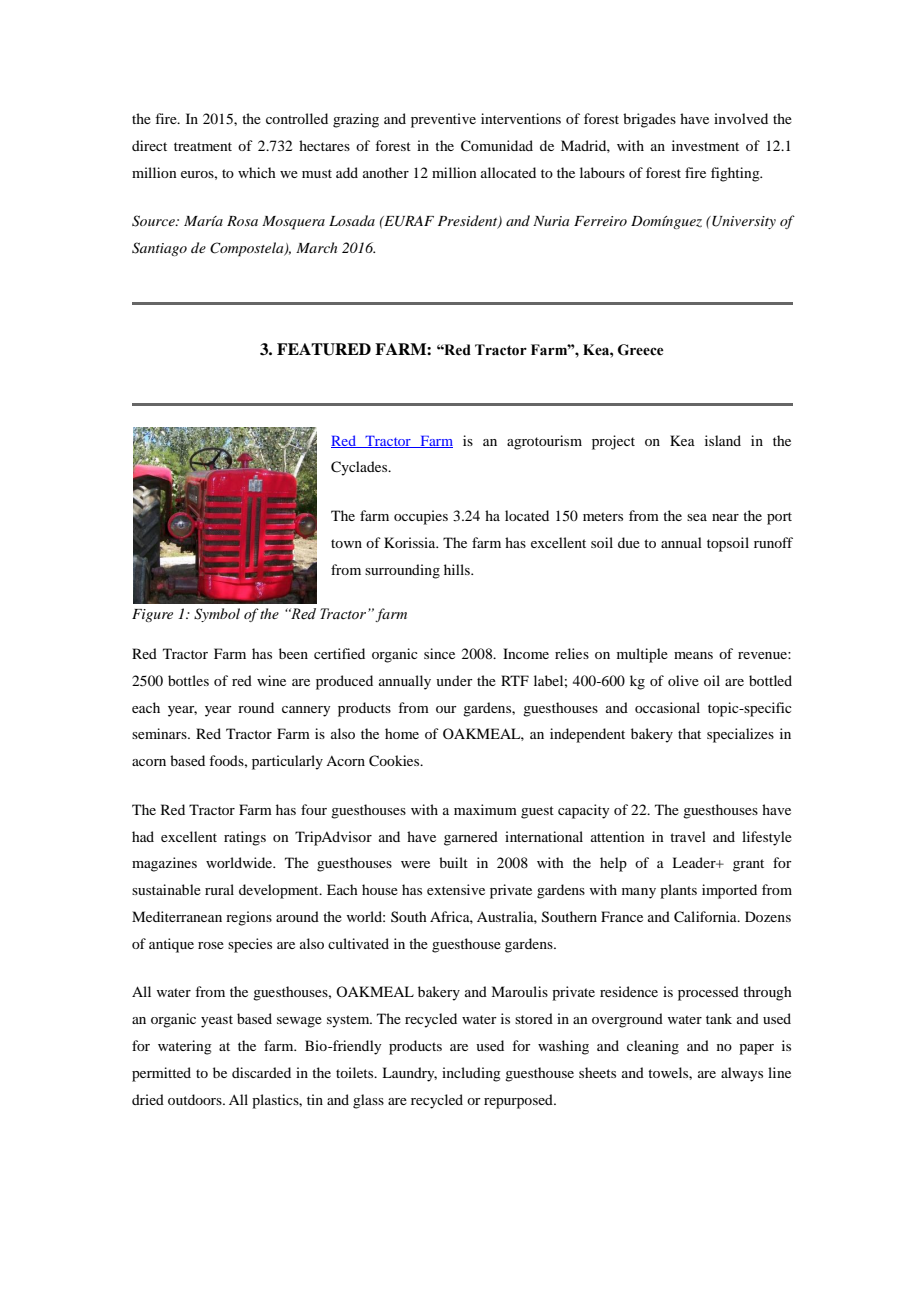  What do you see at coordinates (421, 517) in the document?
I see `occupies` at bounding box center [421, 517].
